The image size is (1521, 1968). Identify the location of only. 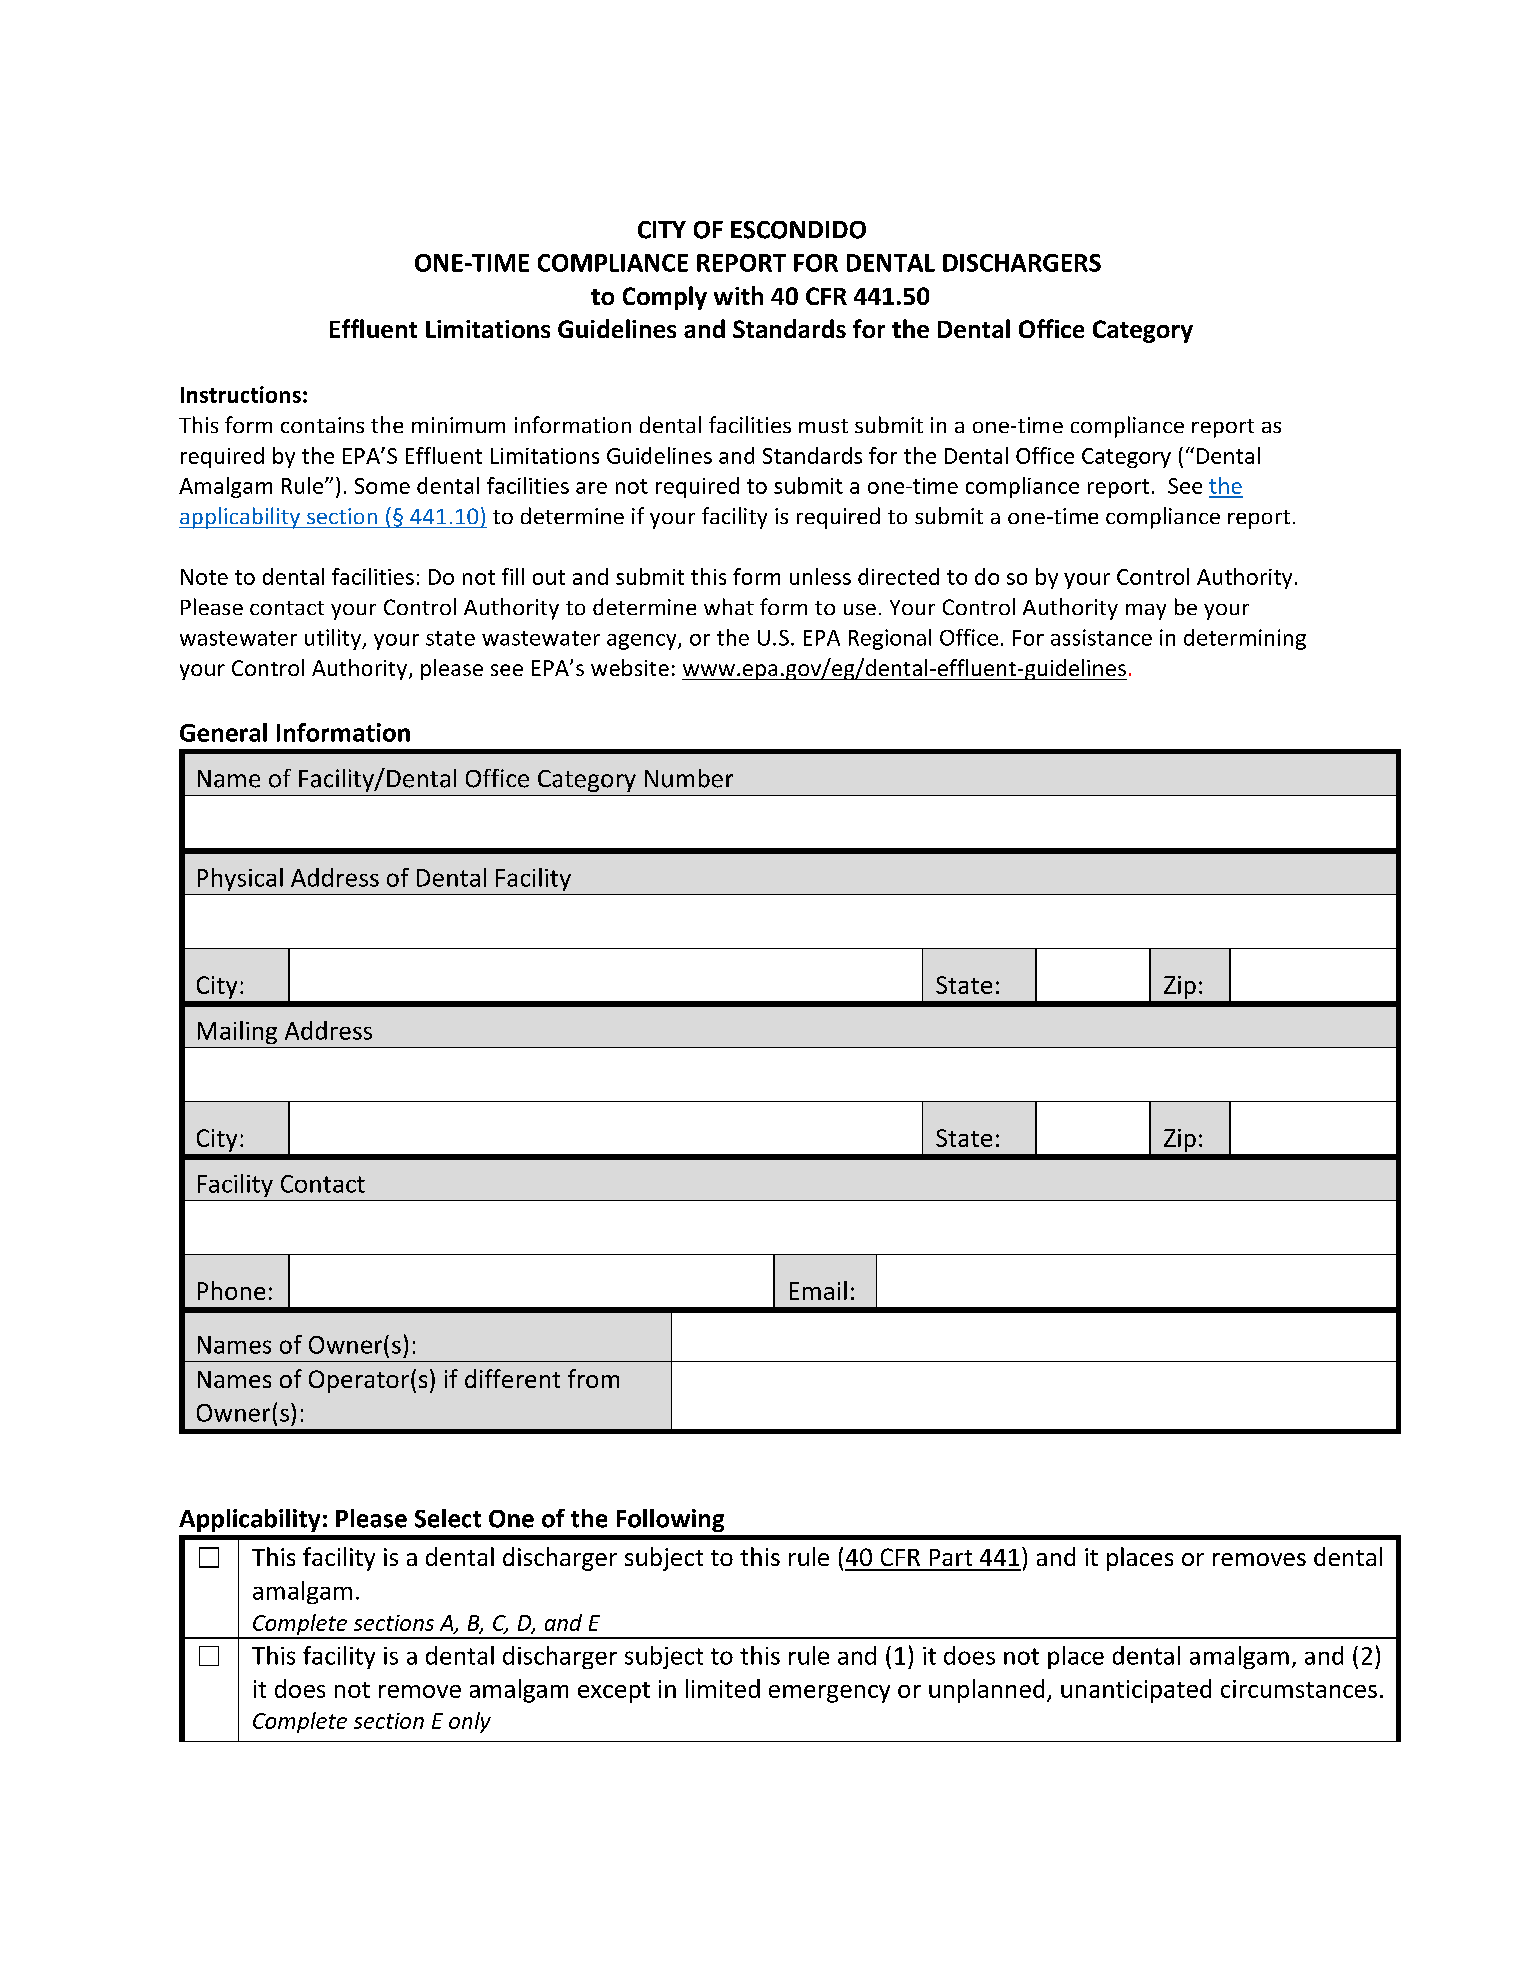
(470, 1722).
